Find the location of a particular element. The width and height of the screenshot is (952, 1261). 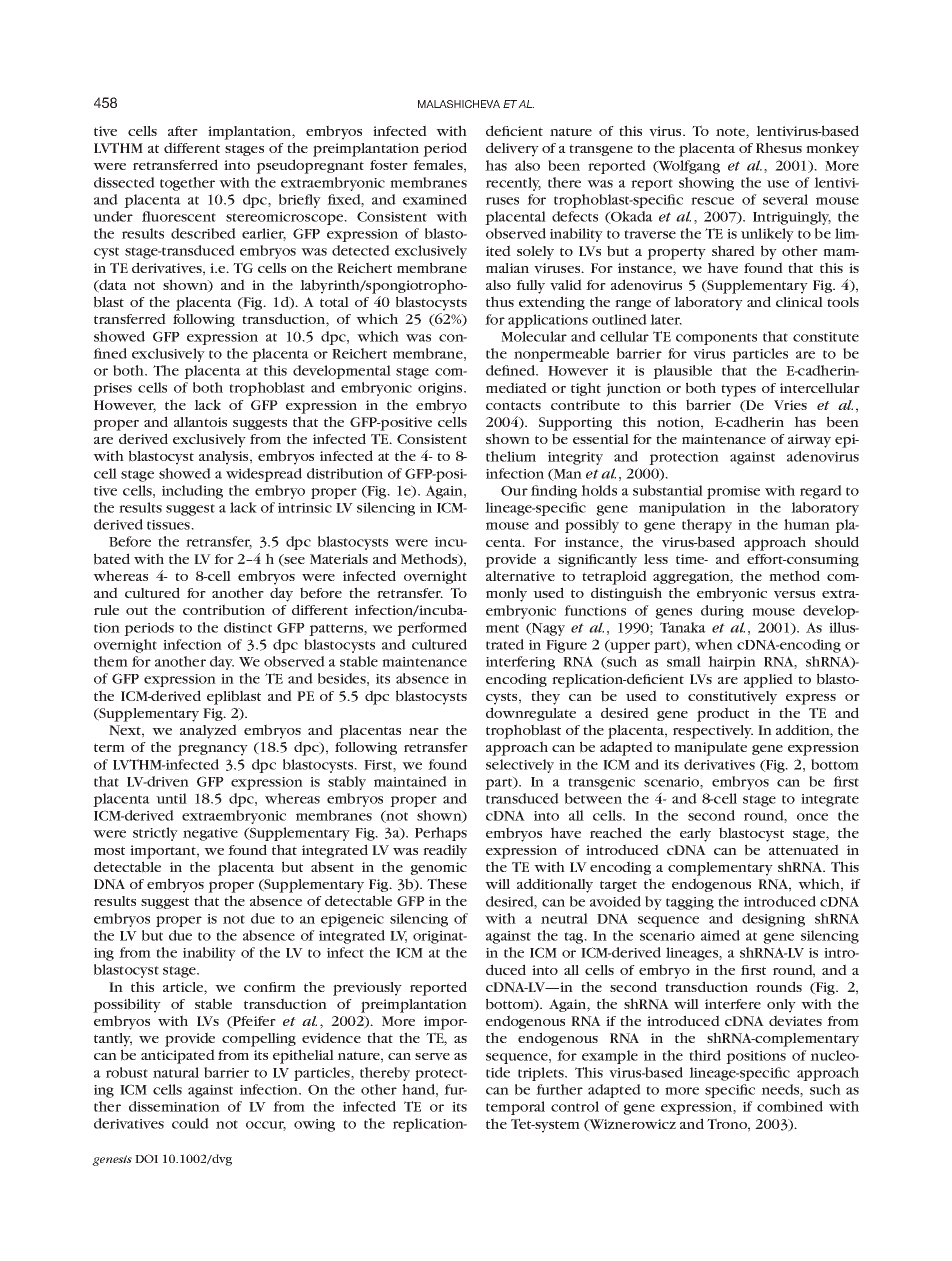

performed is located at coordinates (432, 629).
